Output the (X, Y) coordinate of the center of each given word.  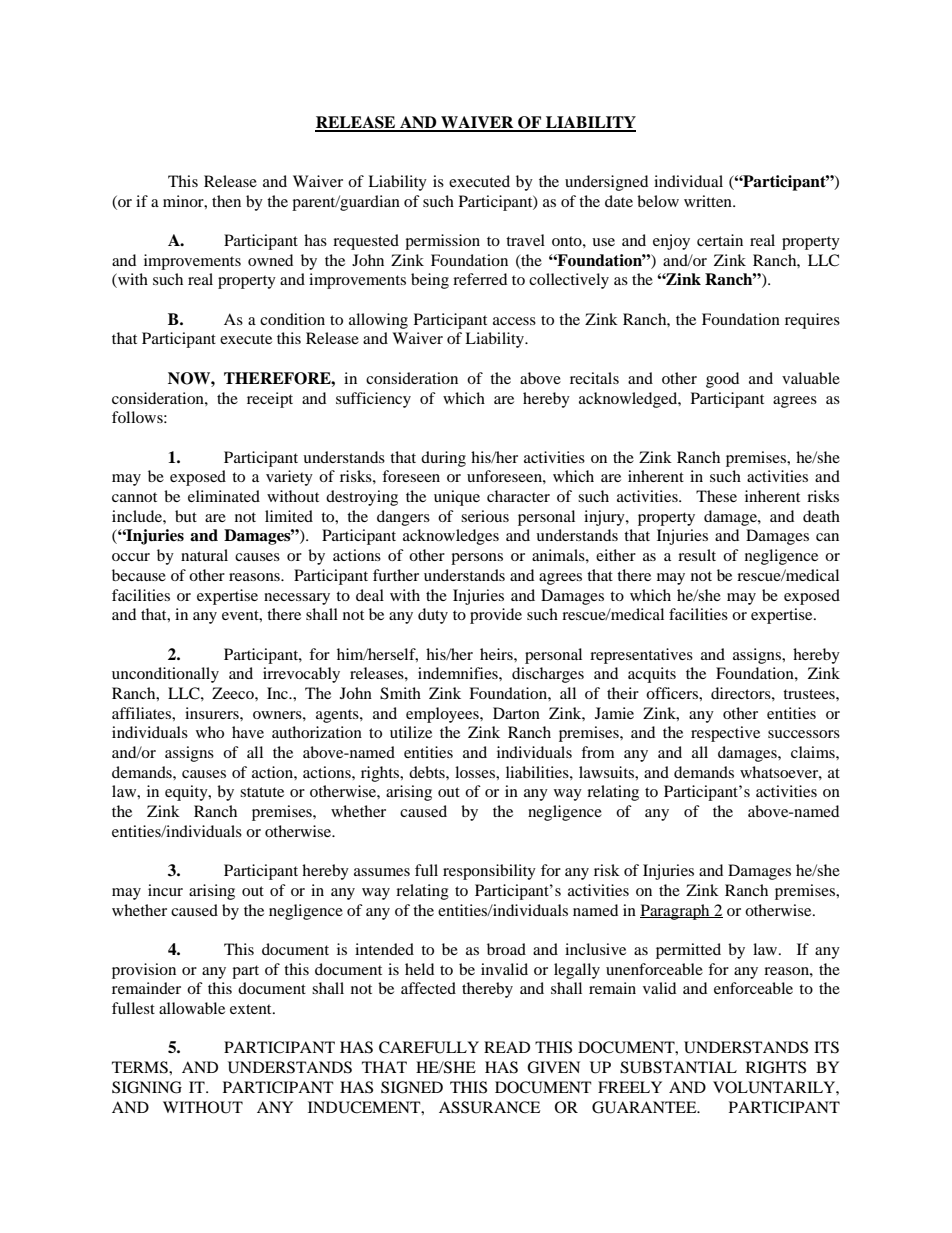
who (210, 732)
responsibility (489, 872)
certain (720, 240)
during (443, 459)
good (722, 380)
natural (204, 555)
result (697, 555)
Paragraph (676, 912)
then (226, 201)
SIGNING (147, 1087)
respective (725, 734)
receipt (270, 400)
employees (443, 715)
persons (477, 559)
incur (165, 890)
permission (442, 242)
